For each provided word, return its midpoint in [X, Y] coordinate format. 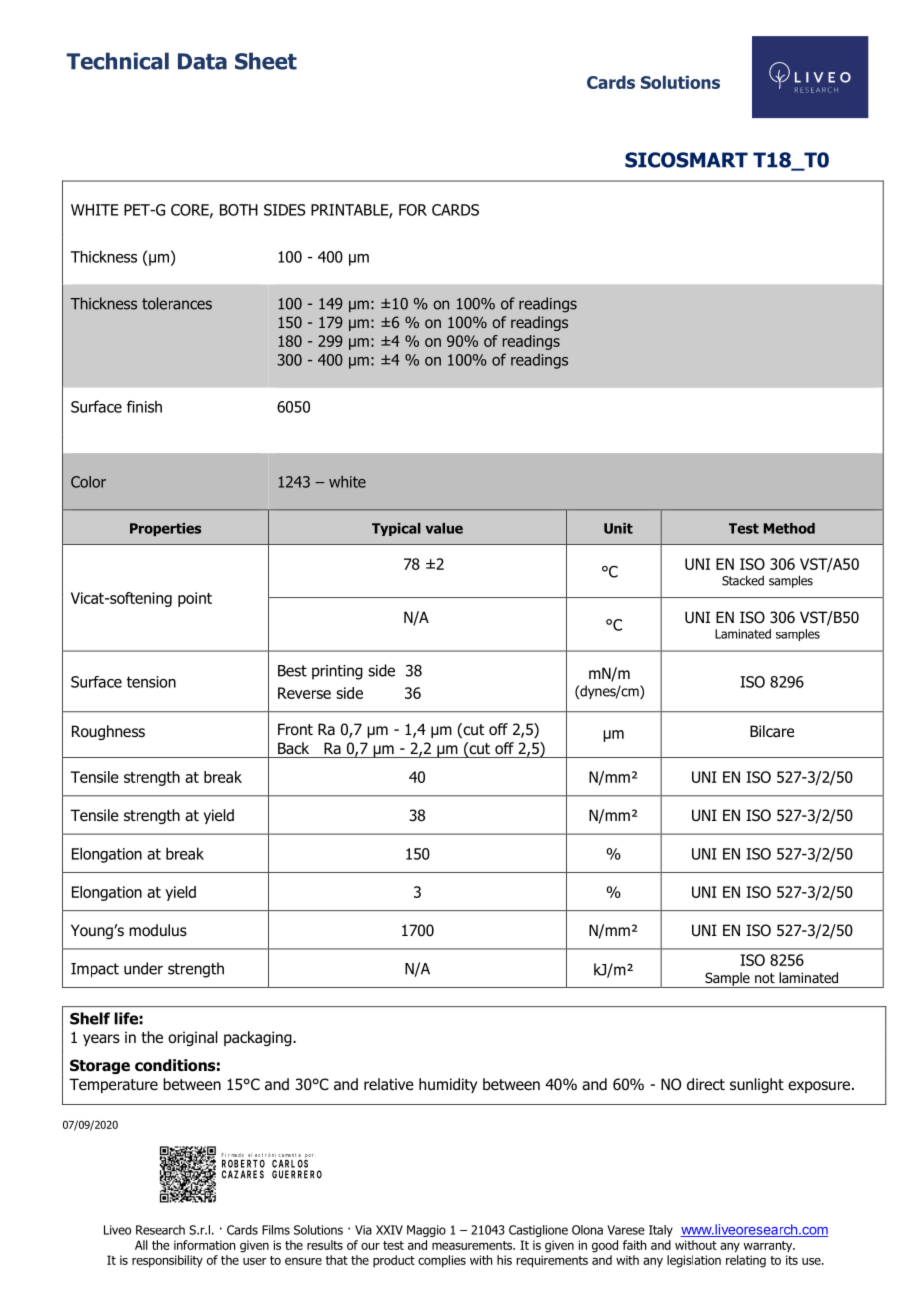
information [204, 1245]
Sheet [266, 61]
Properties [165, 529]
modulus [158, 930]
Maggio [426, 1231]
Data [202, 61]
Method [789, 528]
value [444, 528]
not [765, 978]
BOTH [239, 210]
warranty [769, 1246]
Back [293, 748]
